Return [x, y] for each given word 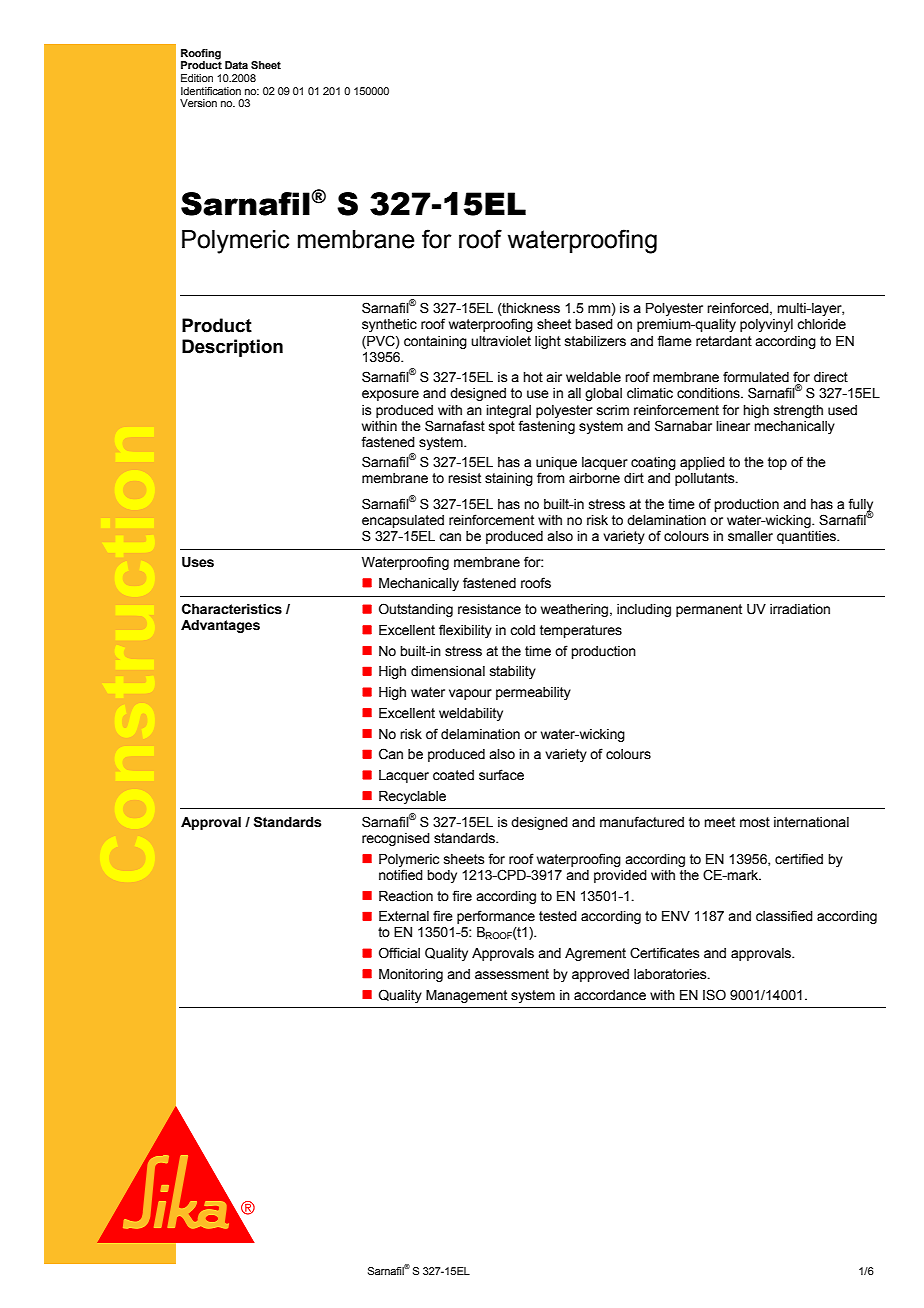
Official [399, 953]
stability [513, 672]
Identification [211, 91]
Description [232, 348]
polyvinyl [766, 325]
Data [236, 65]
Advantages [220, 626]
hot [533, 377]
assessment [512, 974]
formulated [756, 376]
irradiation [800, 609]
